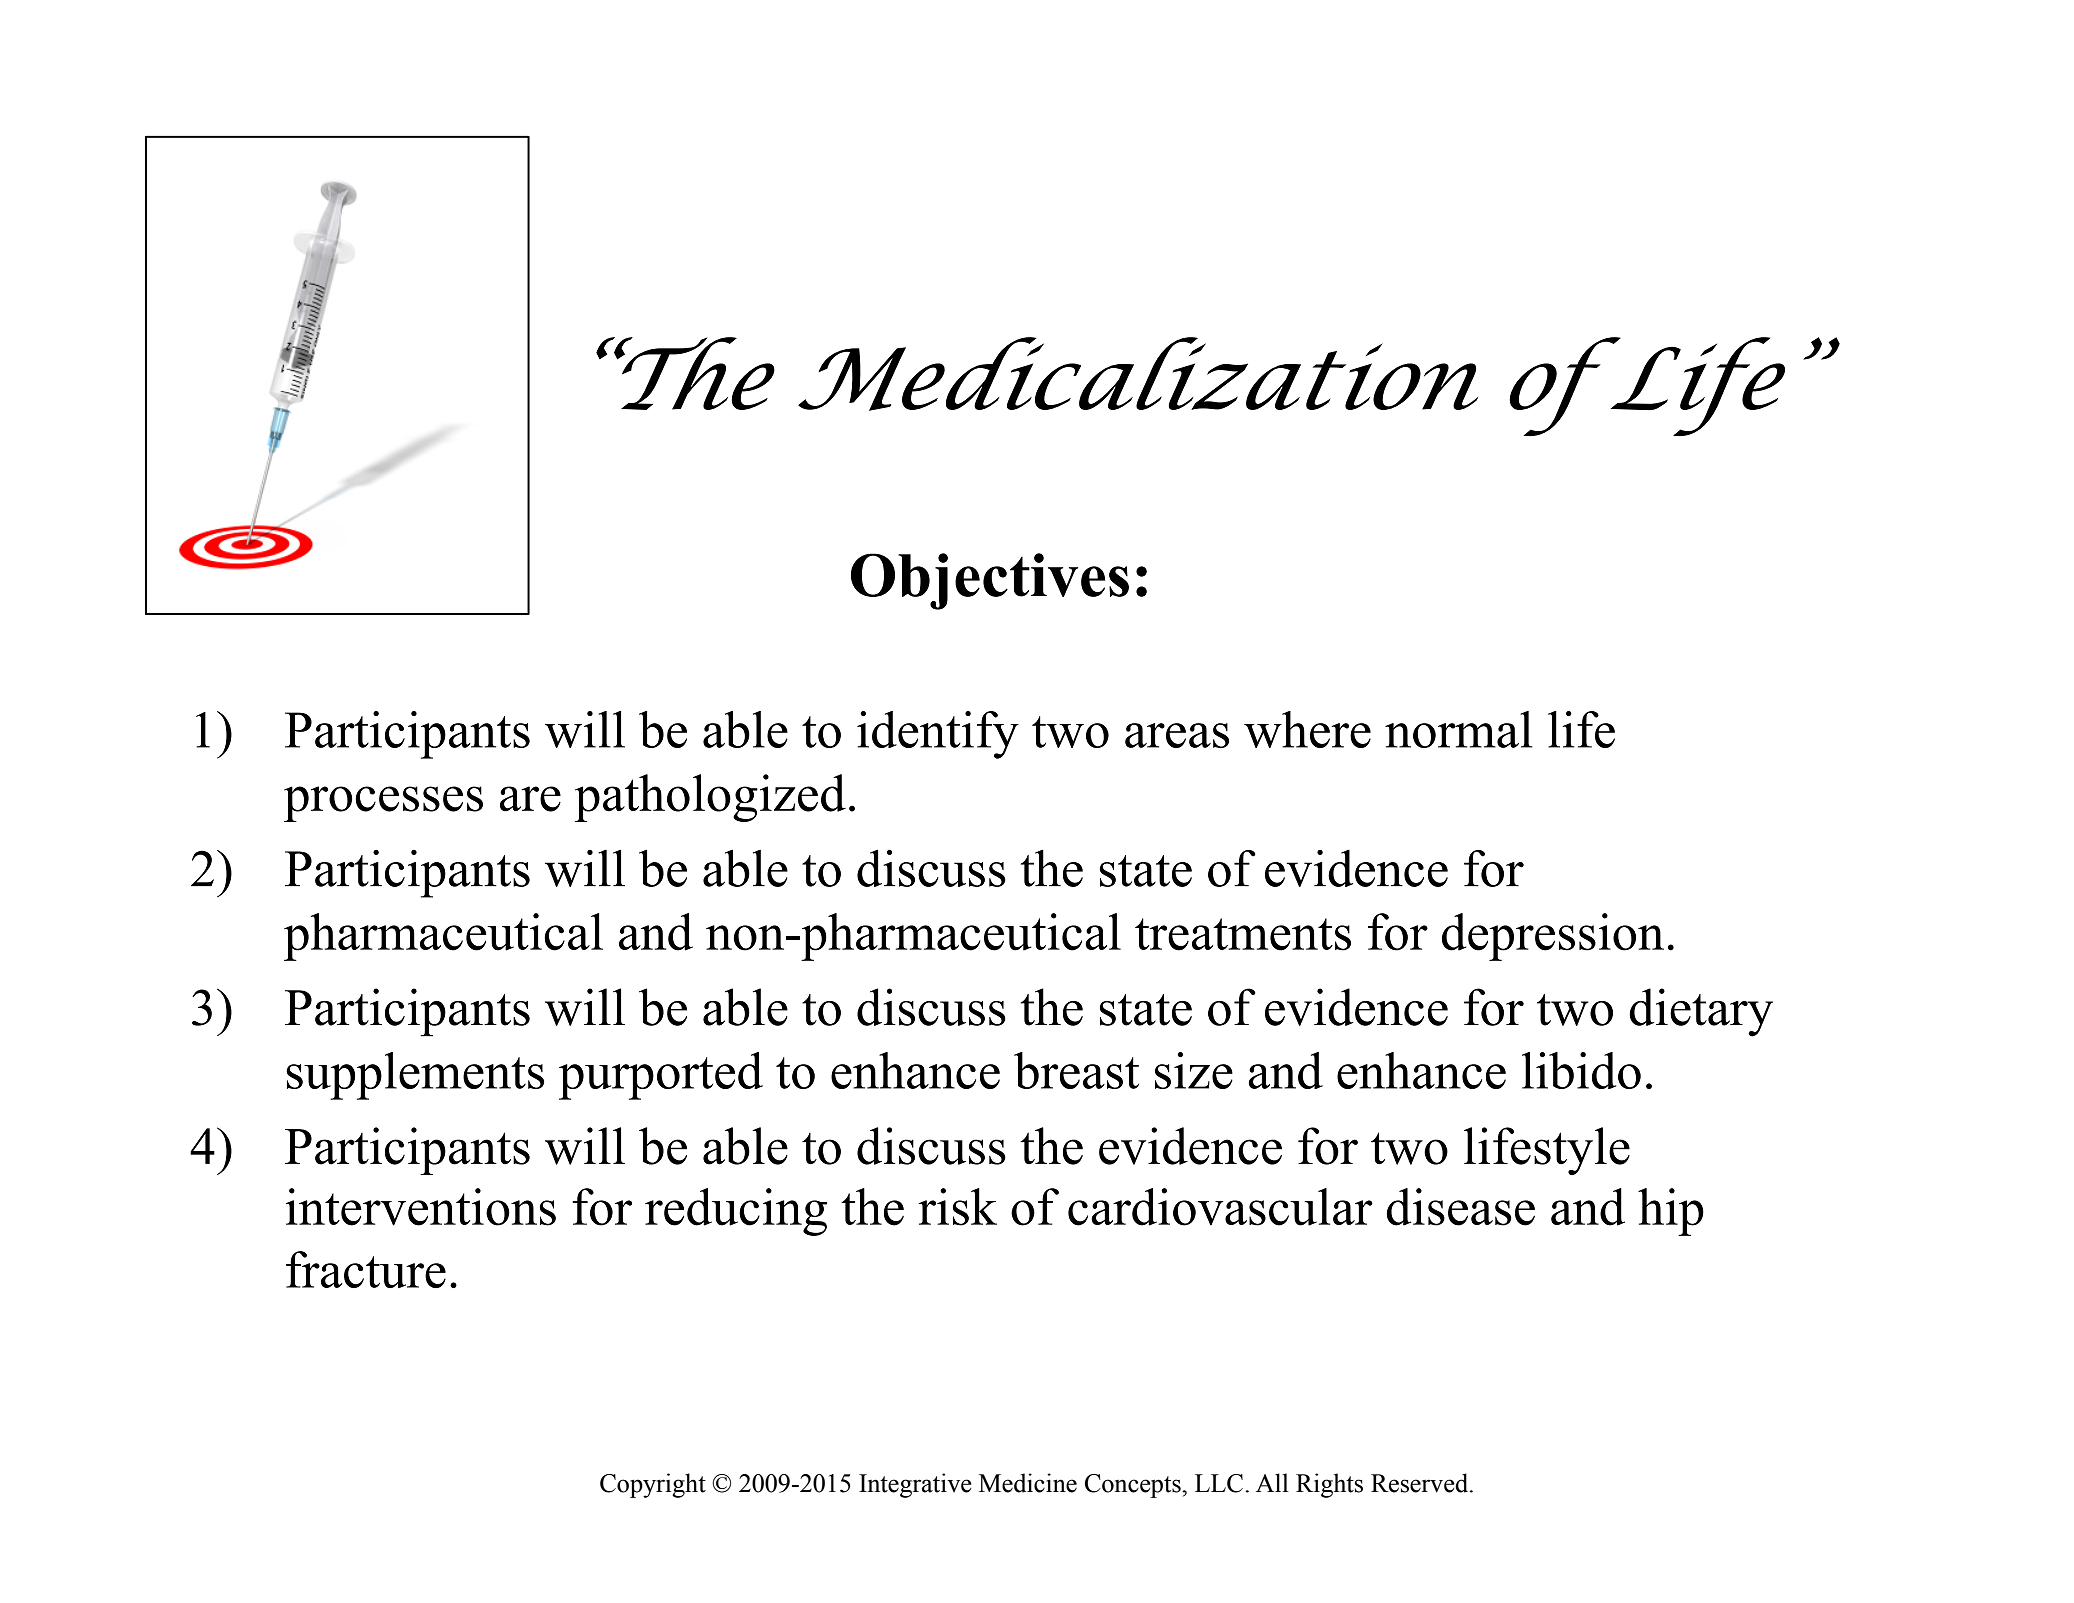 The image size is (2074, 1603). I want to click on breast, so click(1076, 1070).
